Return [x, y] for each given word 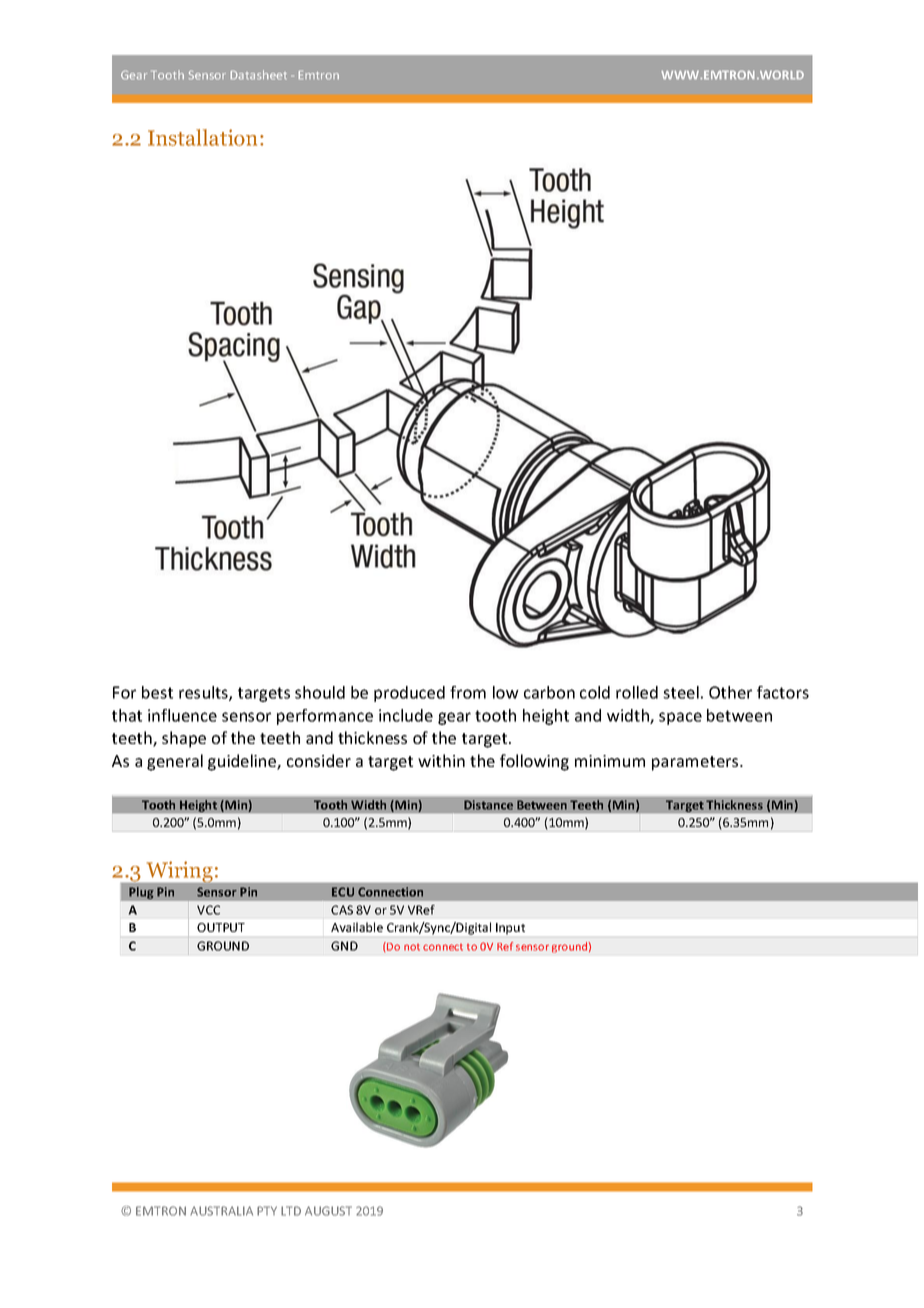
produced [409, 694]
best [157, 692]
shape [184, 739]
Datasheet [258, 75]
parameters [696, 763]
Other [730, 692]
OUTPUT [221, 927]
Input [510, 929]
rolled [637, 692]
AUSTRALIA [221, 1211]
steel [681, 692]
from [468, 692]
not [412, 947]
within [441, 760]
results [204, 693]
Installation [202, 137]
